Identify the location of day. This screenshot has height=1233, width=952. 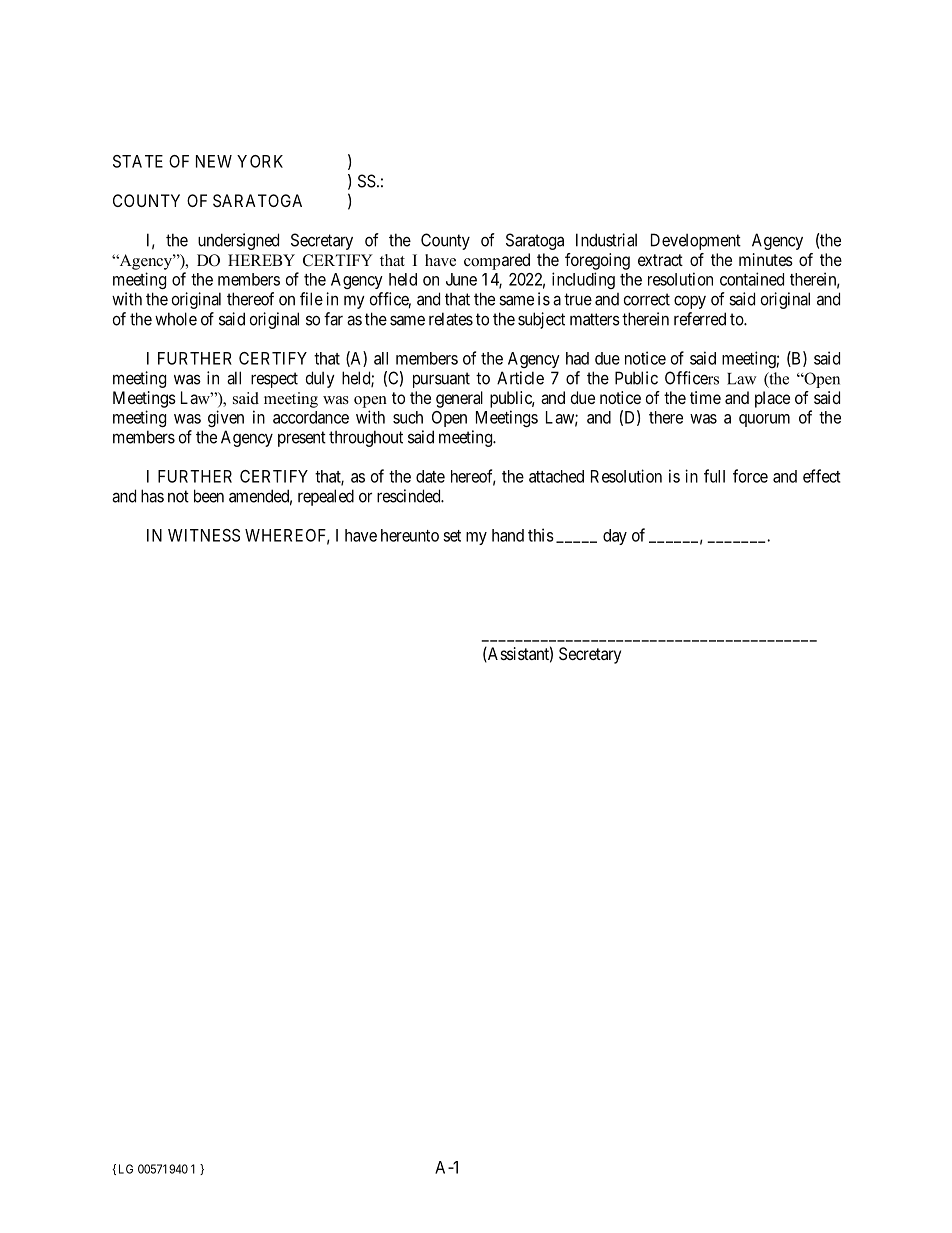
(615, 537).
